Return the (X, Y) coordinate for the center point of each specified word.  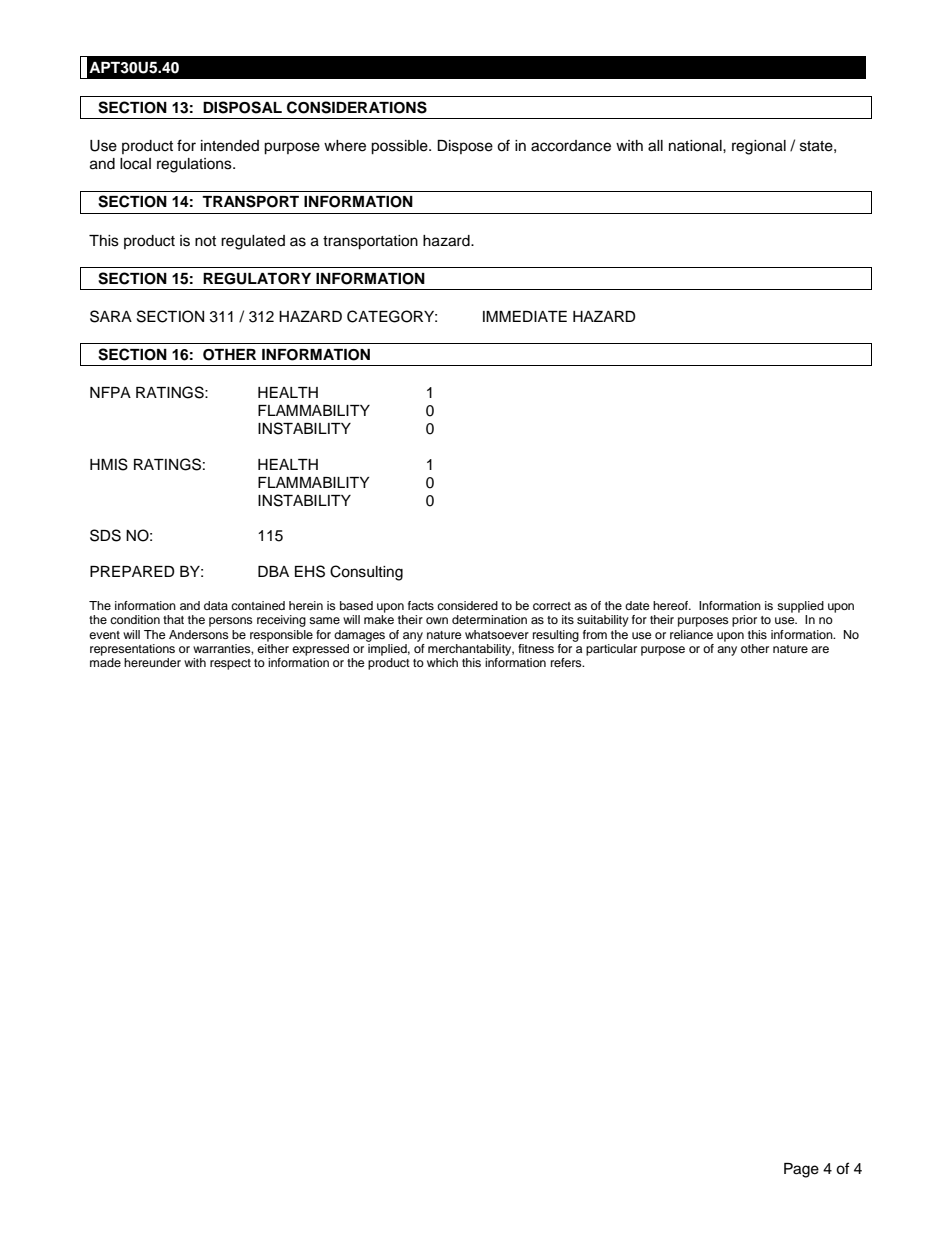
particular (611, 650)
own (437, 620)
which (442, 662)
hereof (672, 605)
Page (801, 1170)
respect (230, 664)
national (696, 146)
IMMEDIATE (525, 316)
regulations (195, 165)
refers (567, 662)
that (173, 619)
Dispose (465, 147)
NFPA (110, 392)
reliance (691, 634)
